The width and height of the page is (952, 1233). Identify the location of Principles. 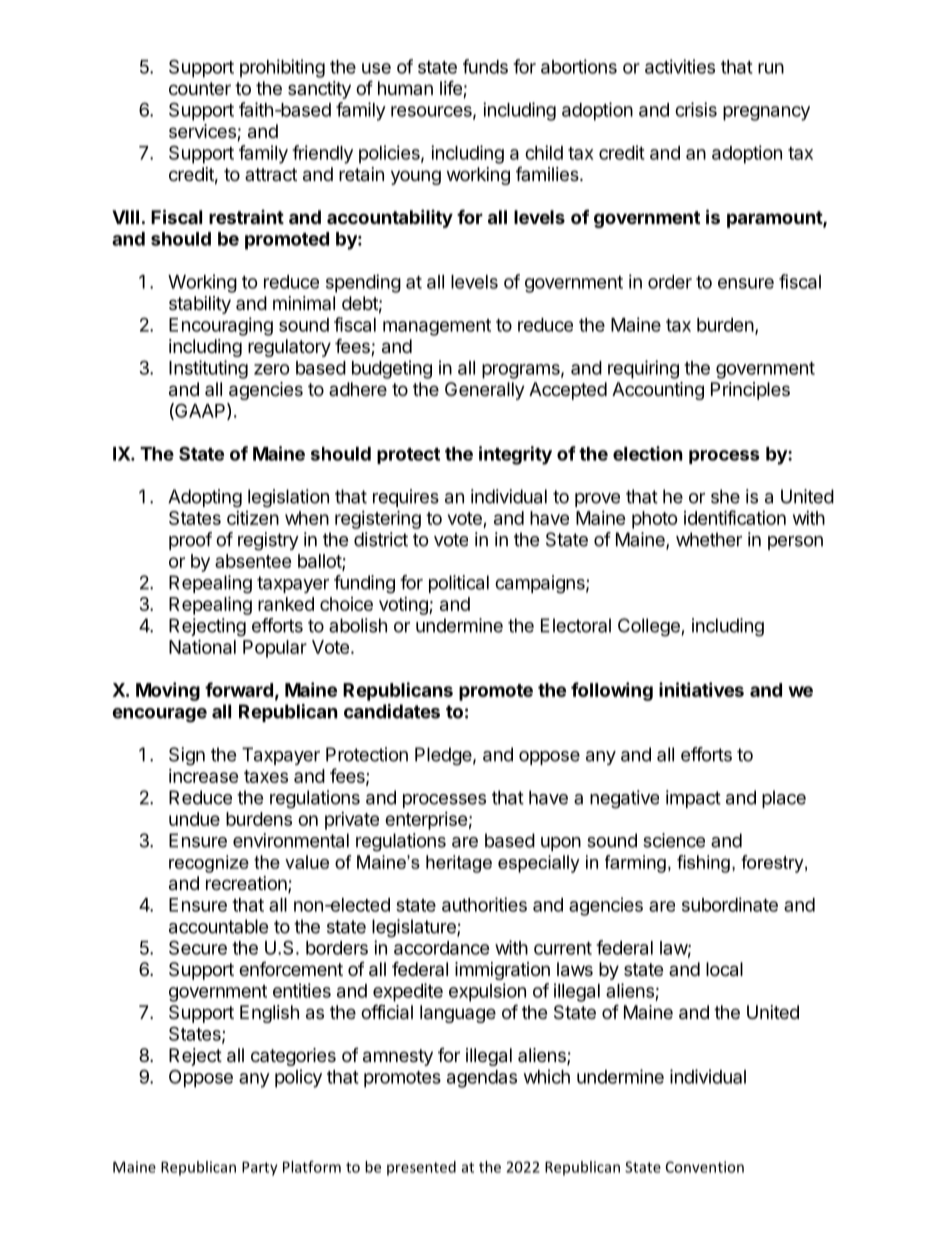
(750, 391).
